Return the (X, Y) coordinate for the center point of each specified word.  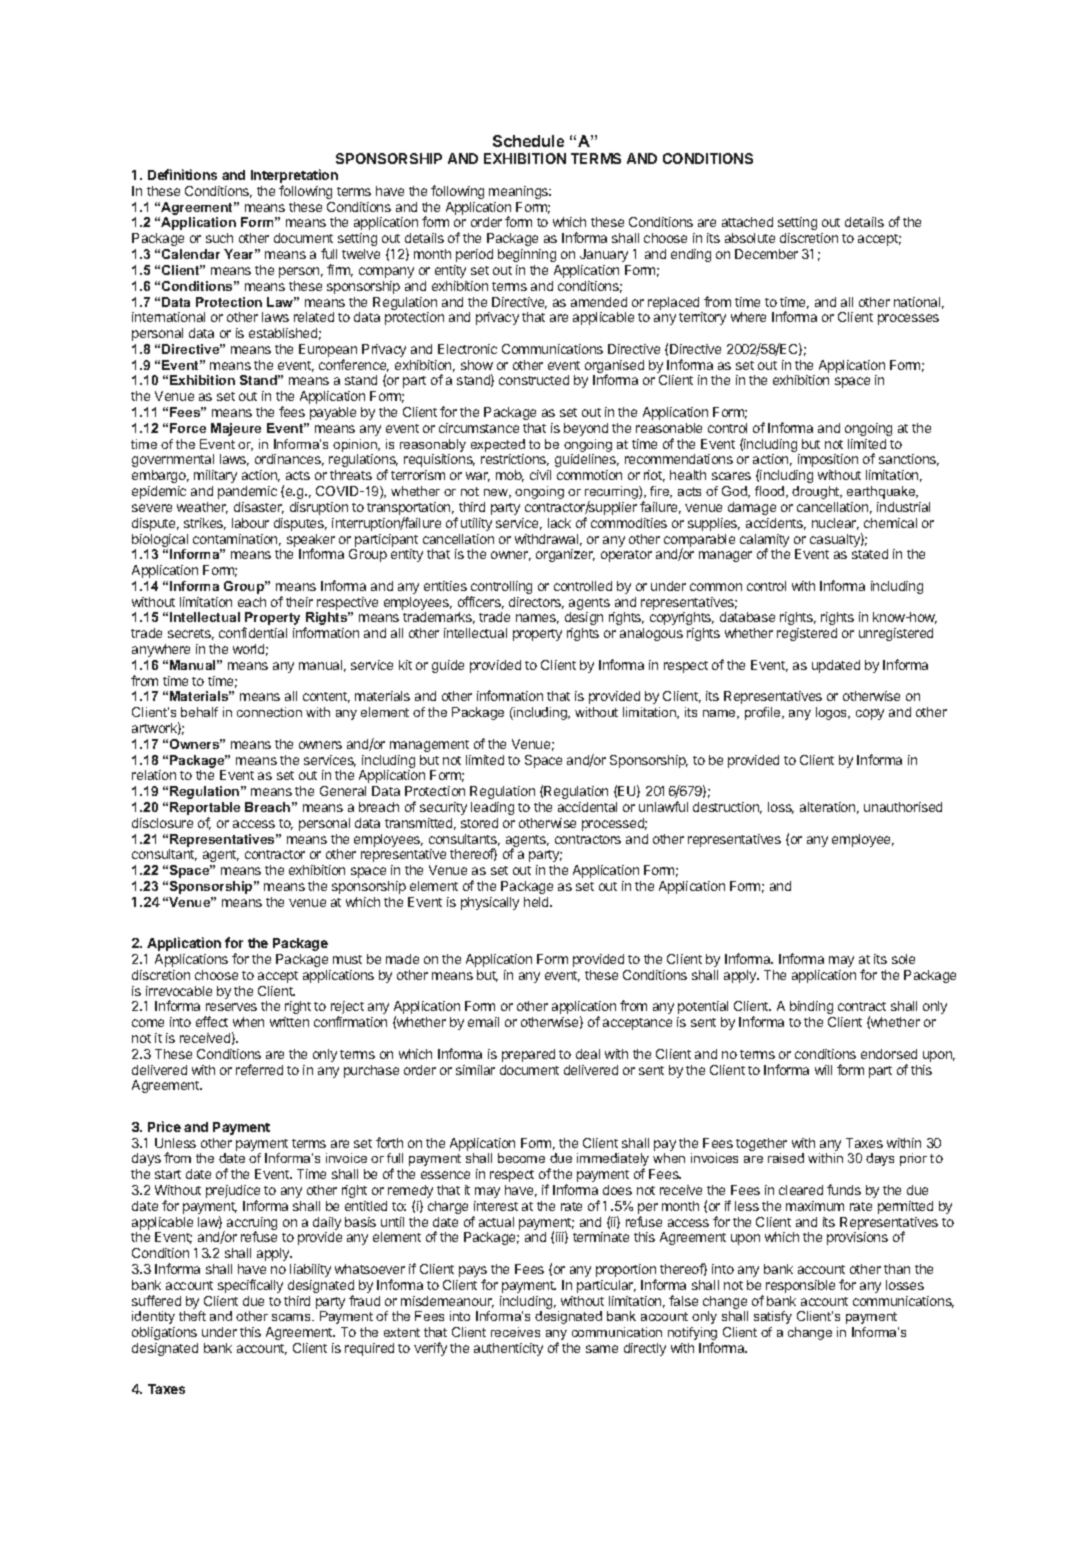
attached (747, 222)
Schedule (528, 141)
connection (269, 712)
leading (492, 808)
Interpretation (294, 177)
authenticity (508, 1349)
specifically (250, 1286)
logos (833, 713)
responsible (800, 1286)
